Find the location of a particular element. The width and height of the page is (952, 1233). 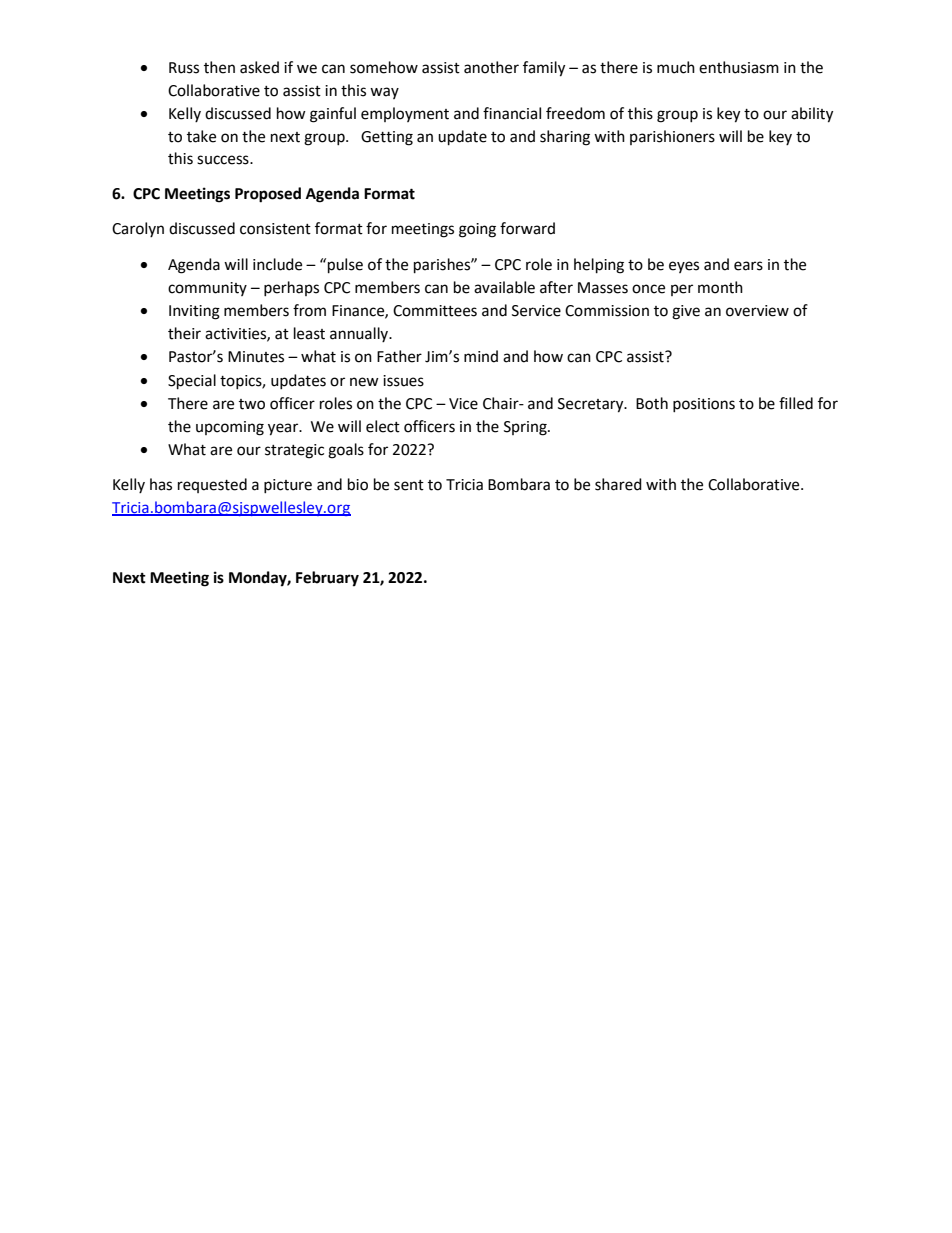

going is located at coordinates (477, 230).
